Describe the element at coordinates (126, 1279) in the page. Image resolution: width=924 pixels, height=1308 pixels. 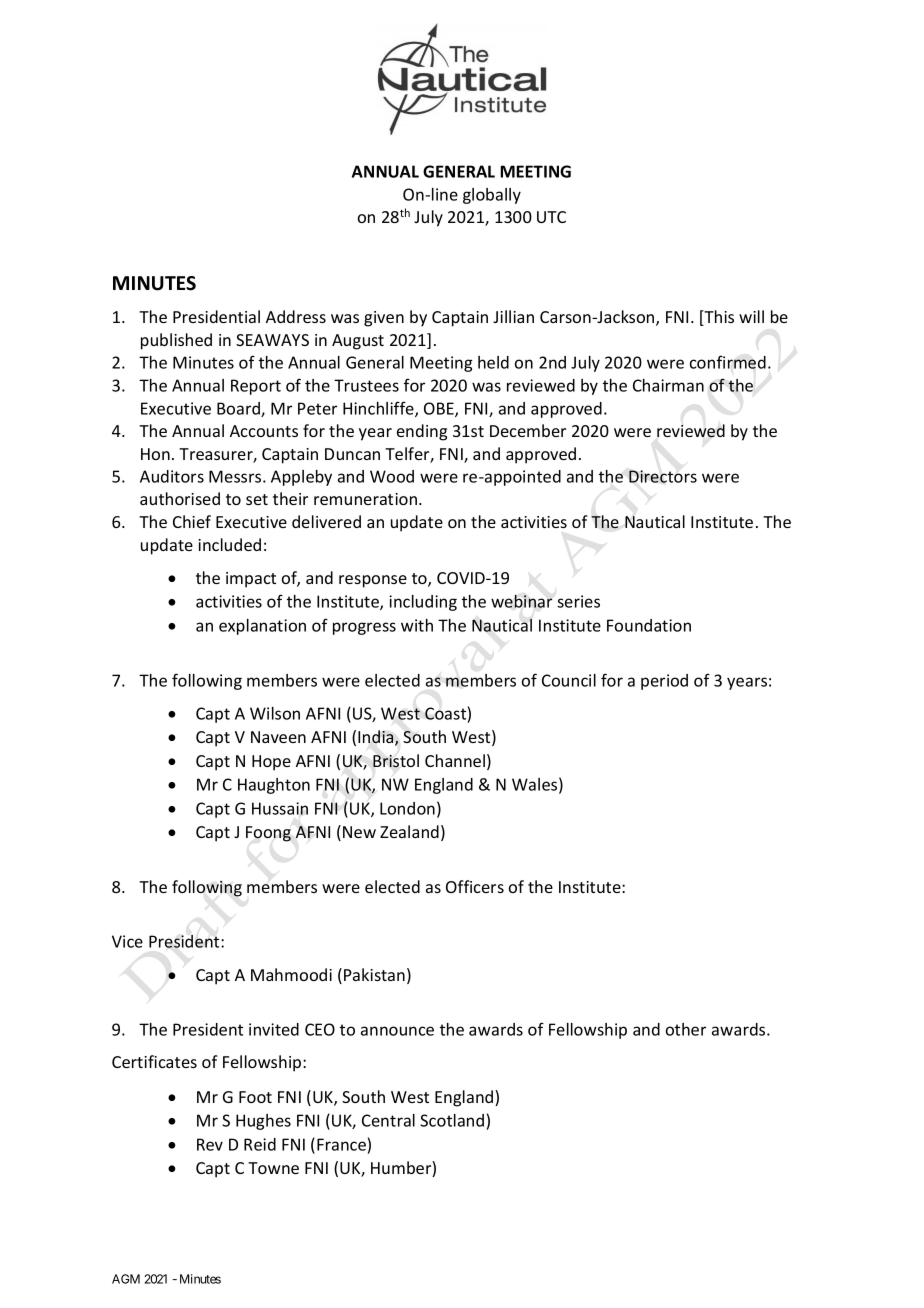
I see `AGM` at that location.
